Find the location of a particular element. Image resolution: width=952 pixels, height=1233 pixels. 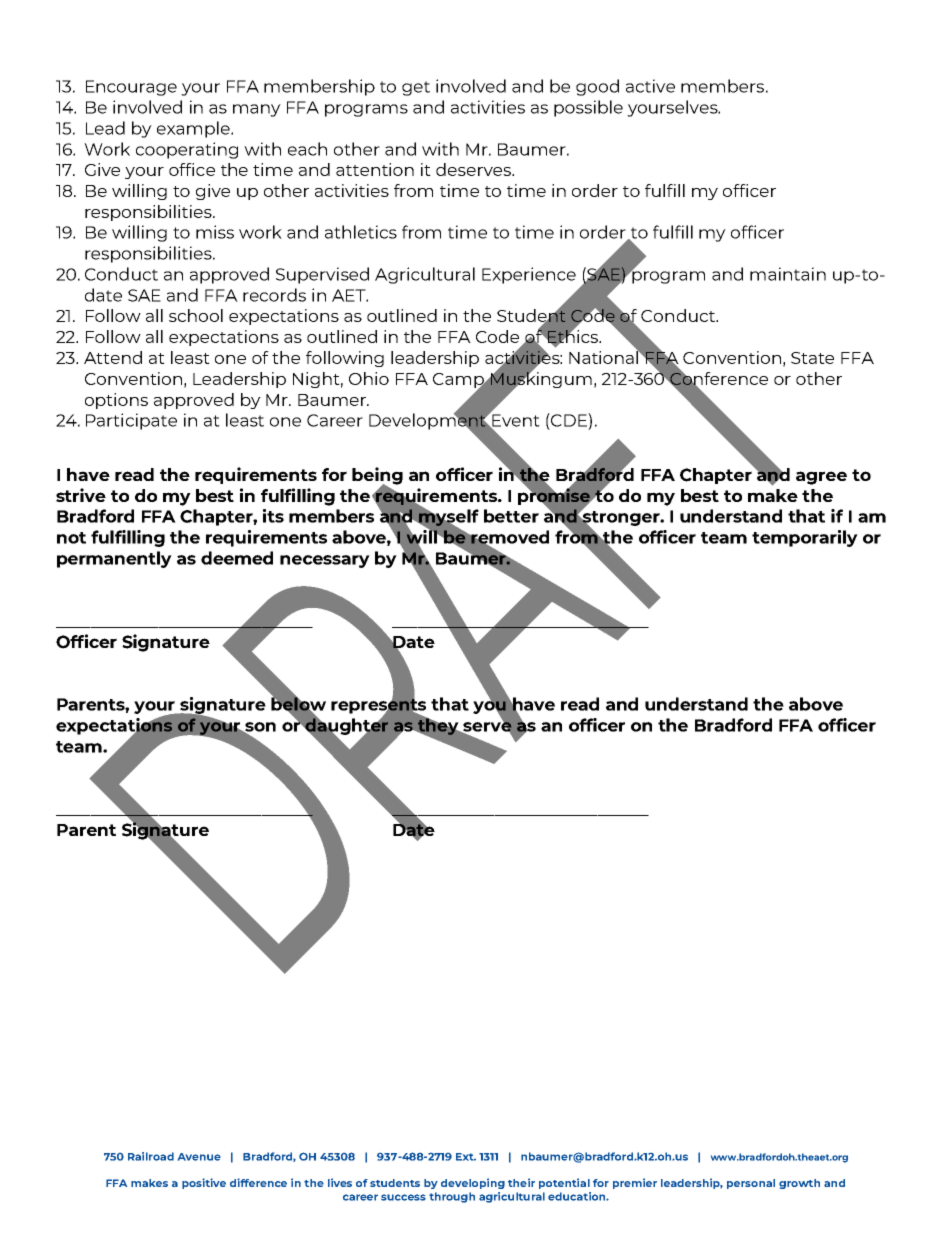

better is located at coordinates (511, 516).
